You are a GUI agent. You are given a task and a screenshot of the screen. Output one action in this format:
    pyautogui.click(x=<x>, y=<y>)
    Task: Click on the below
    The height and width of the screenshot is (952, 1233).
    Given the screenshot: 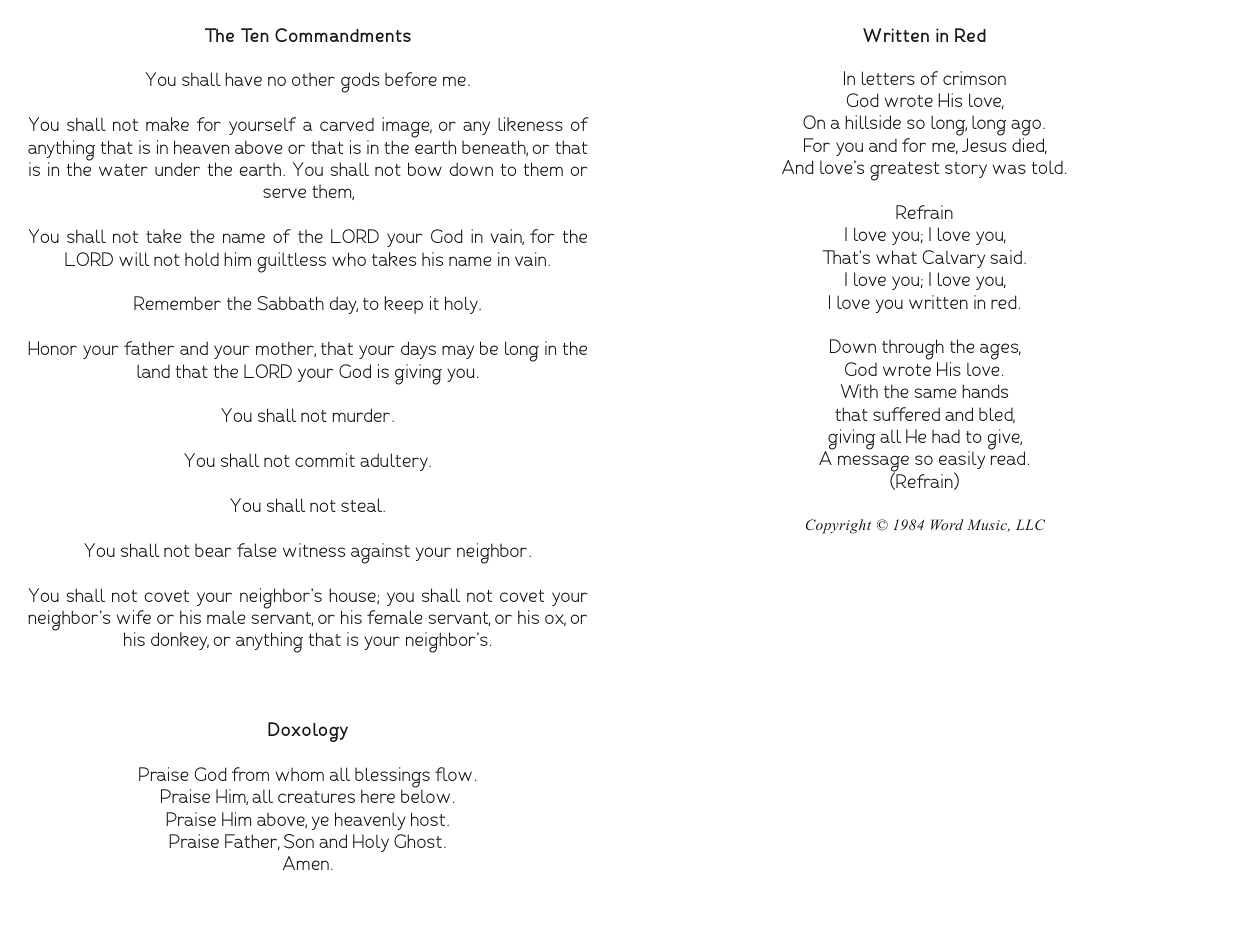 What is the action you would take?
    pyautogui.click(x=425, y=796)
